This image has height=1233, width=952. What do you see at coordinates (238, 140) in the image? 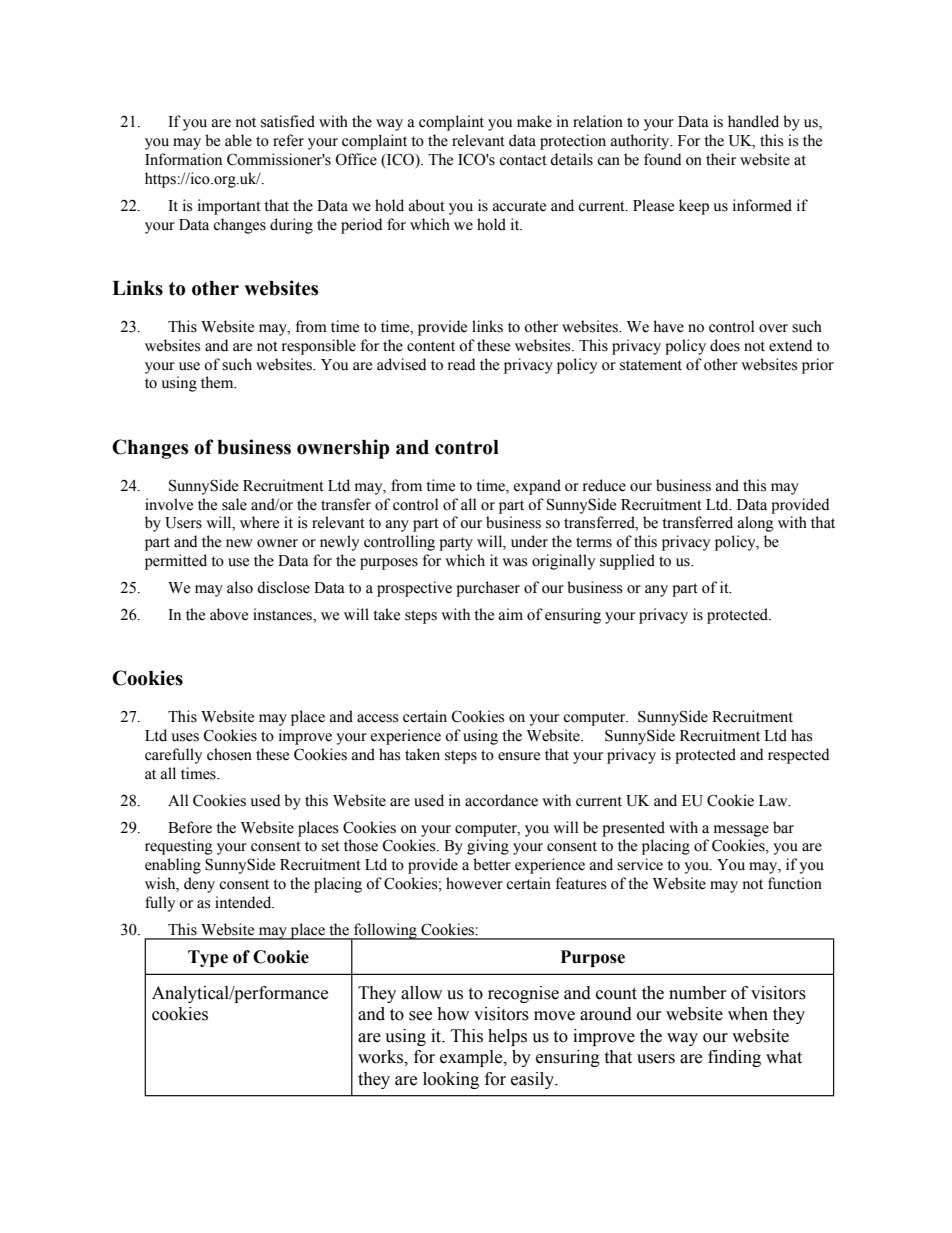
I see `able` at bounding box center [238, 140].
